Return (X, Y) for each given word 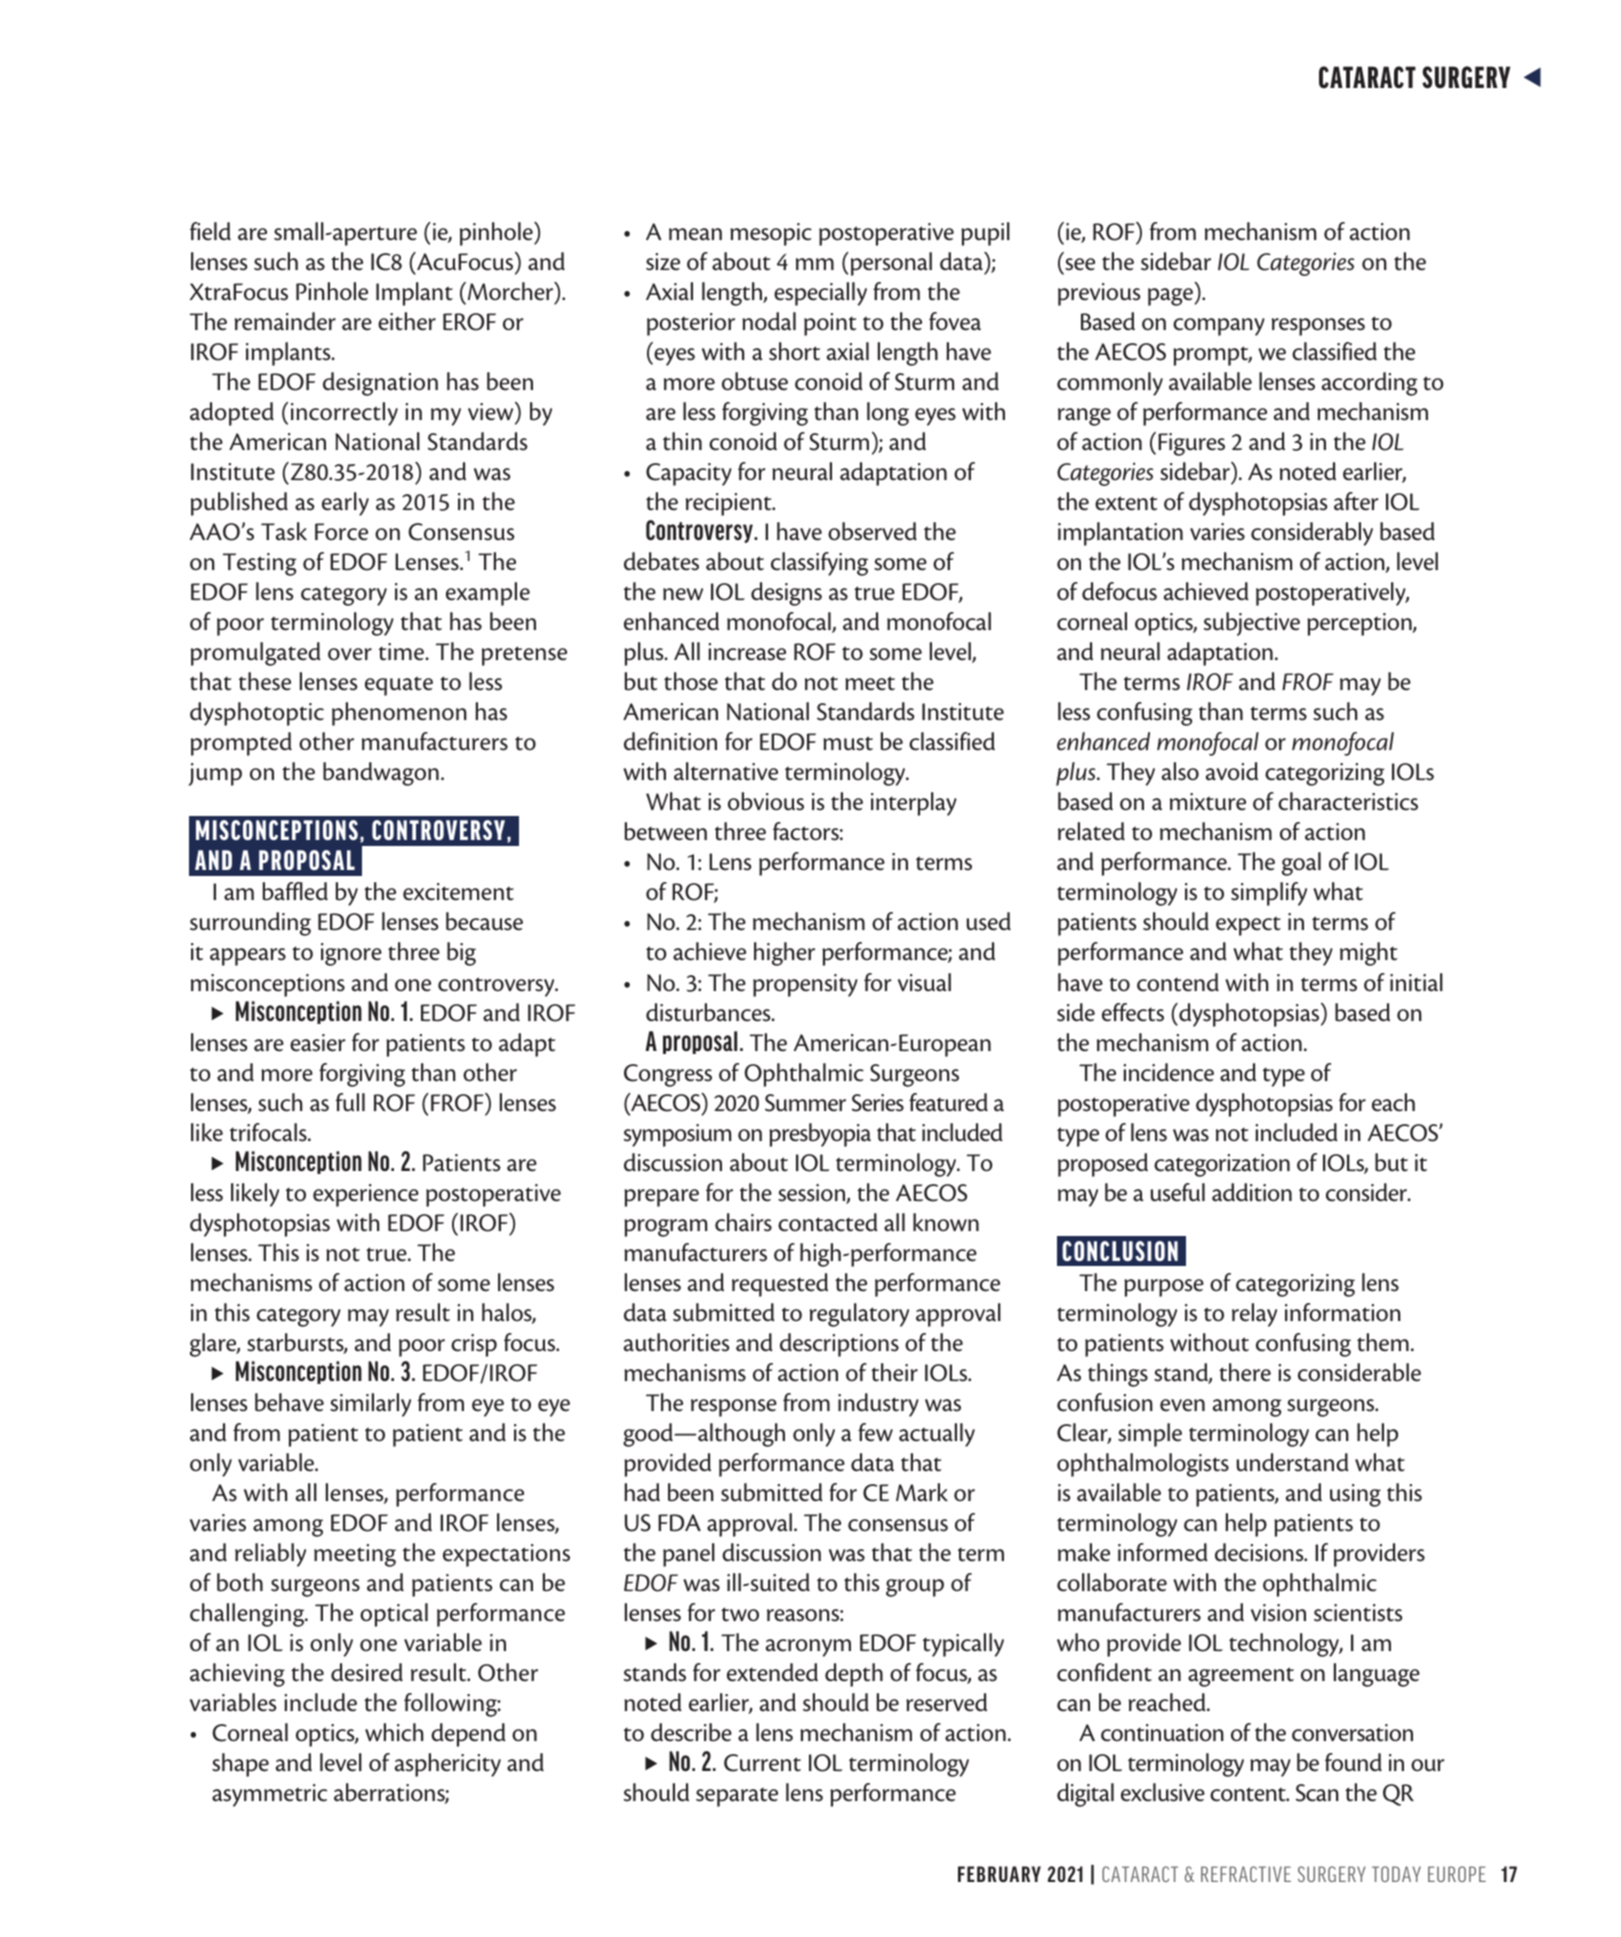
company (1219, 327)
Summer (805, 1103)
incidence (1168, 1072)
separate (737, 1797)
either (407, 321)
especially (820, 294)
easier (318, 1043)
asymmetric (269, 1795)
